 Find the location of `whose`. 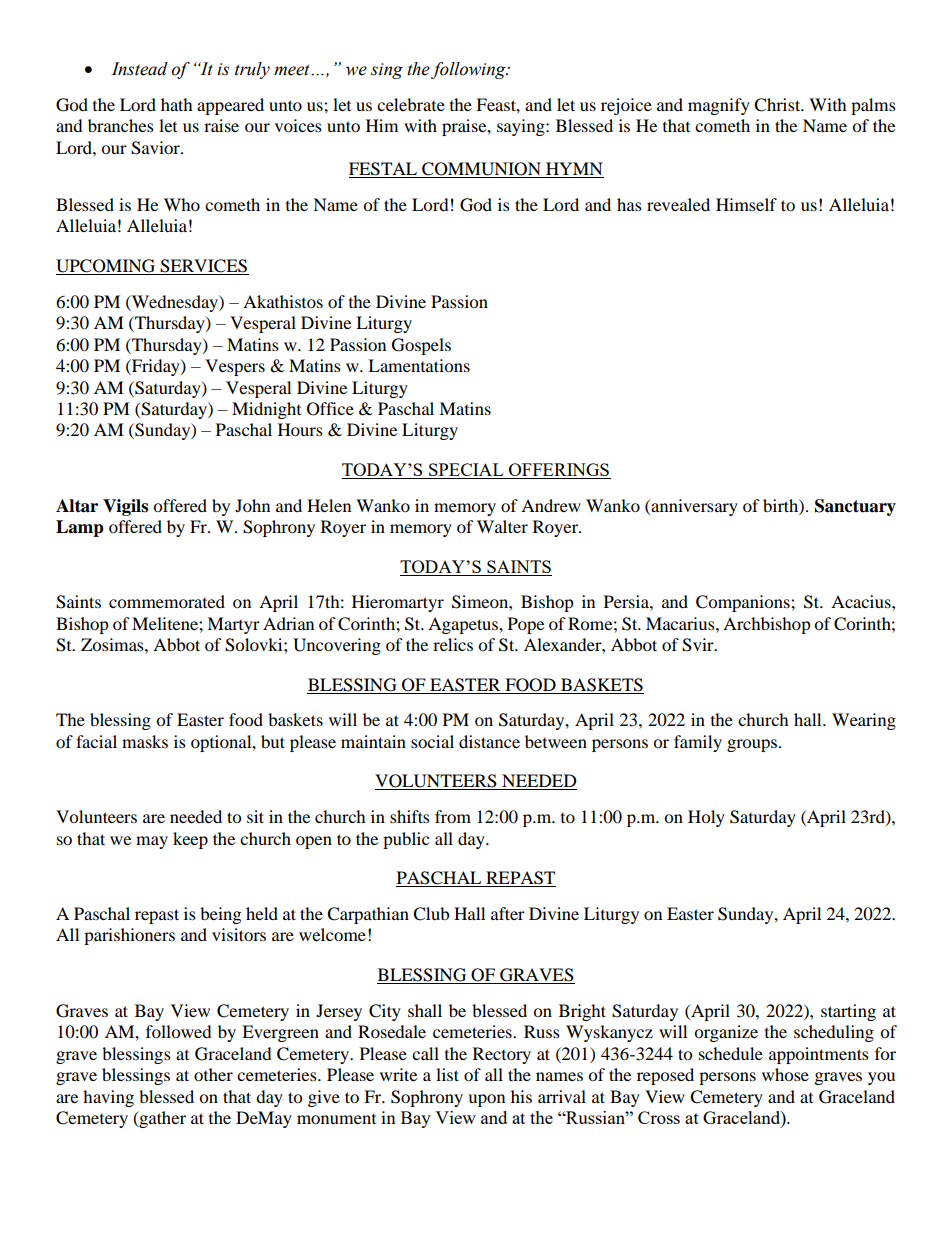

whose is located at coordinates (785, 1074).
